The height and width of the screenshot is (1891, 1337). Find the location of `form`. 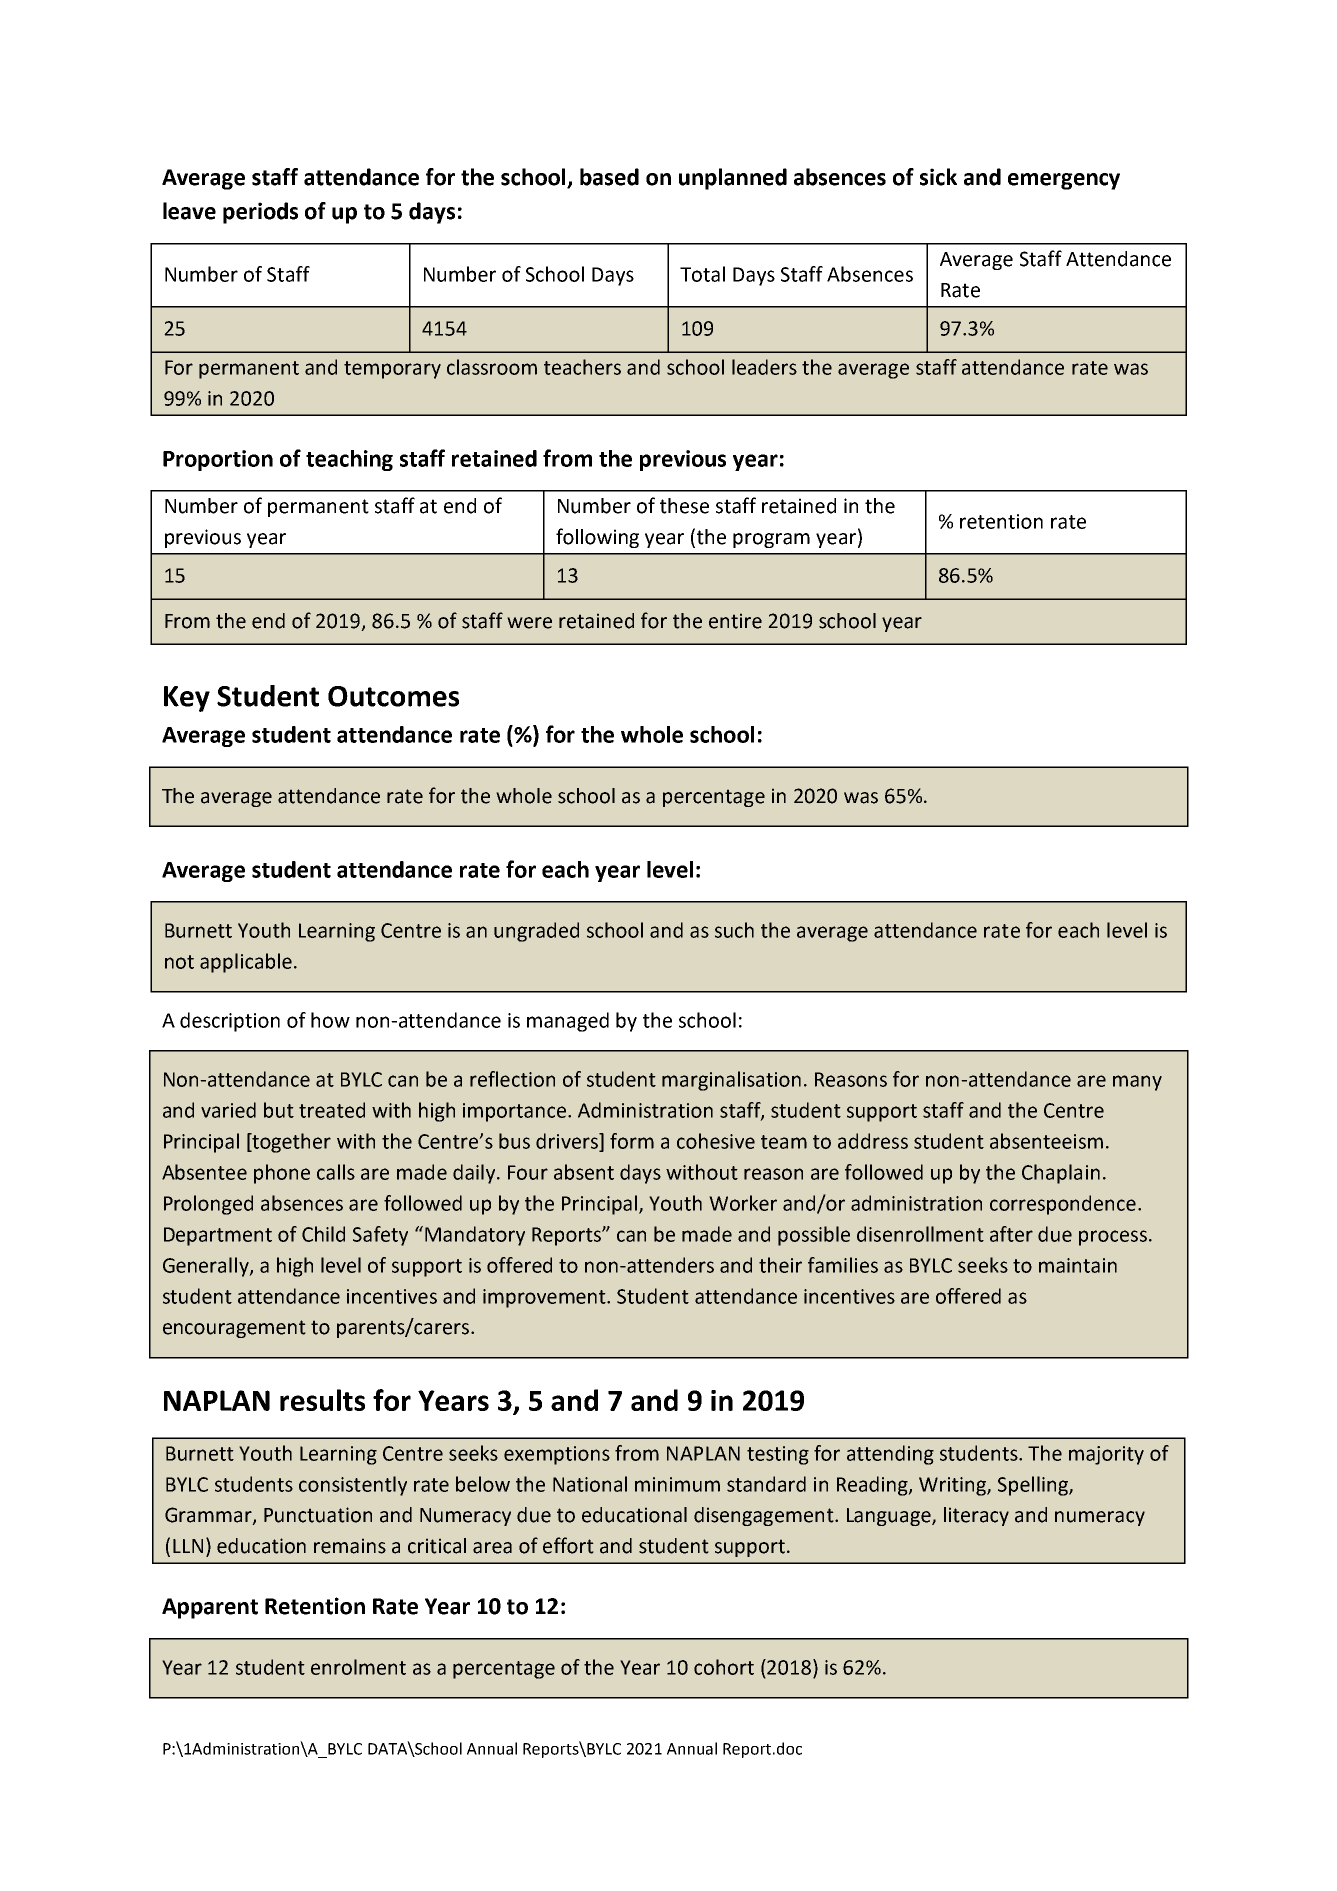

form is located at coordinates (632, 1141).
